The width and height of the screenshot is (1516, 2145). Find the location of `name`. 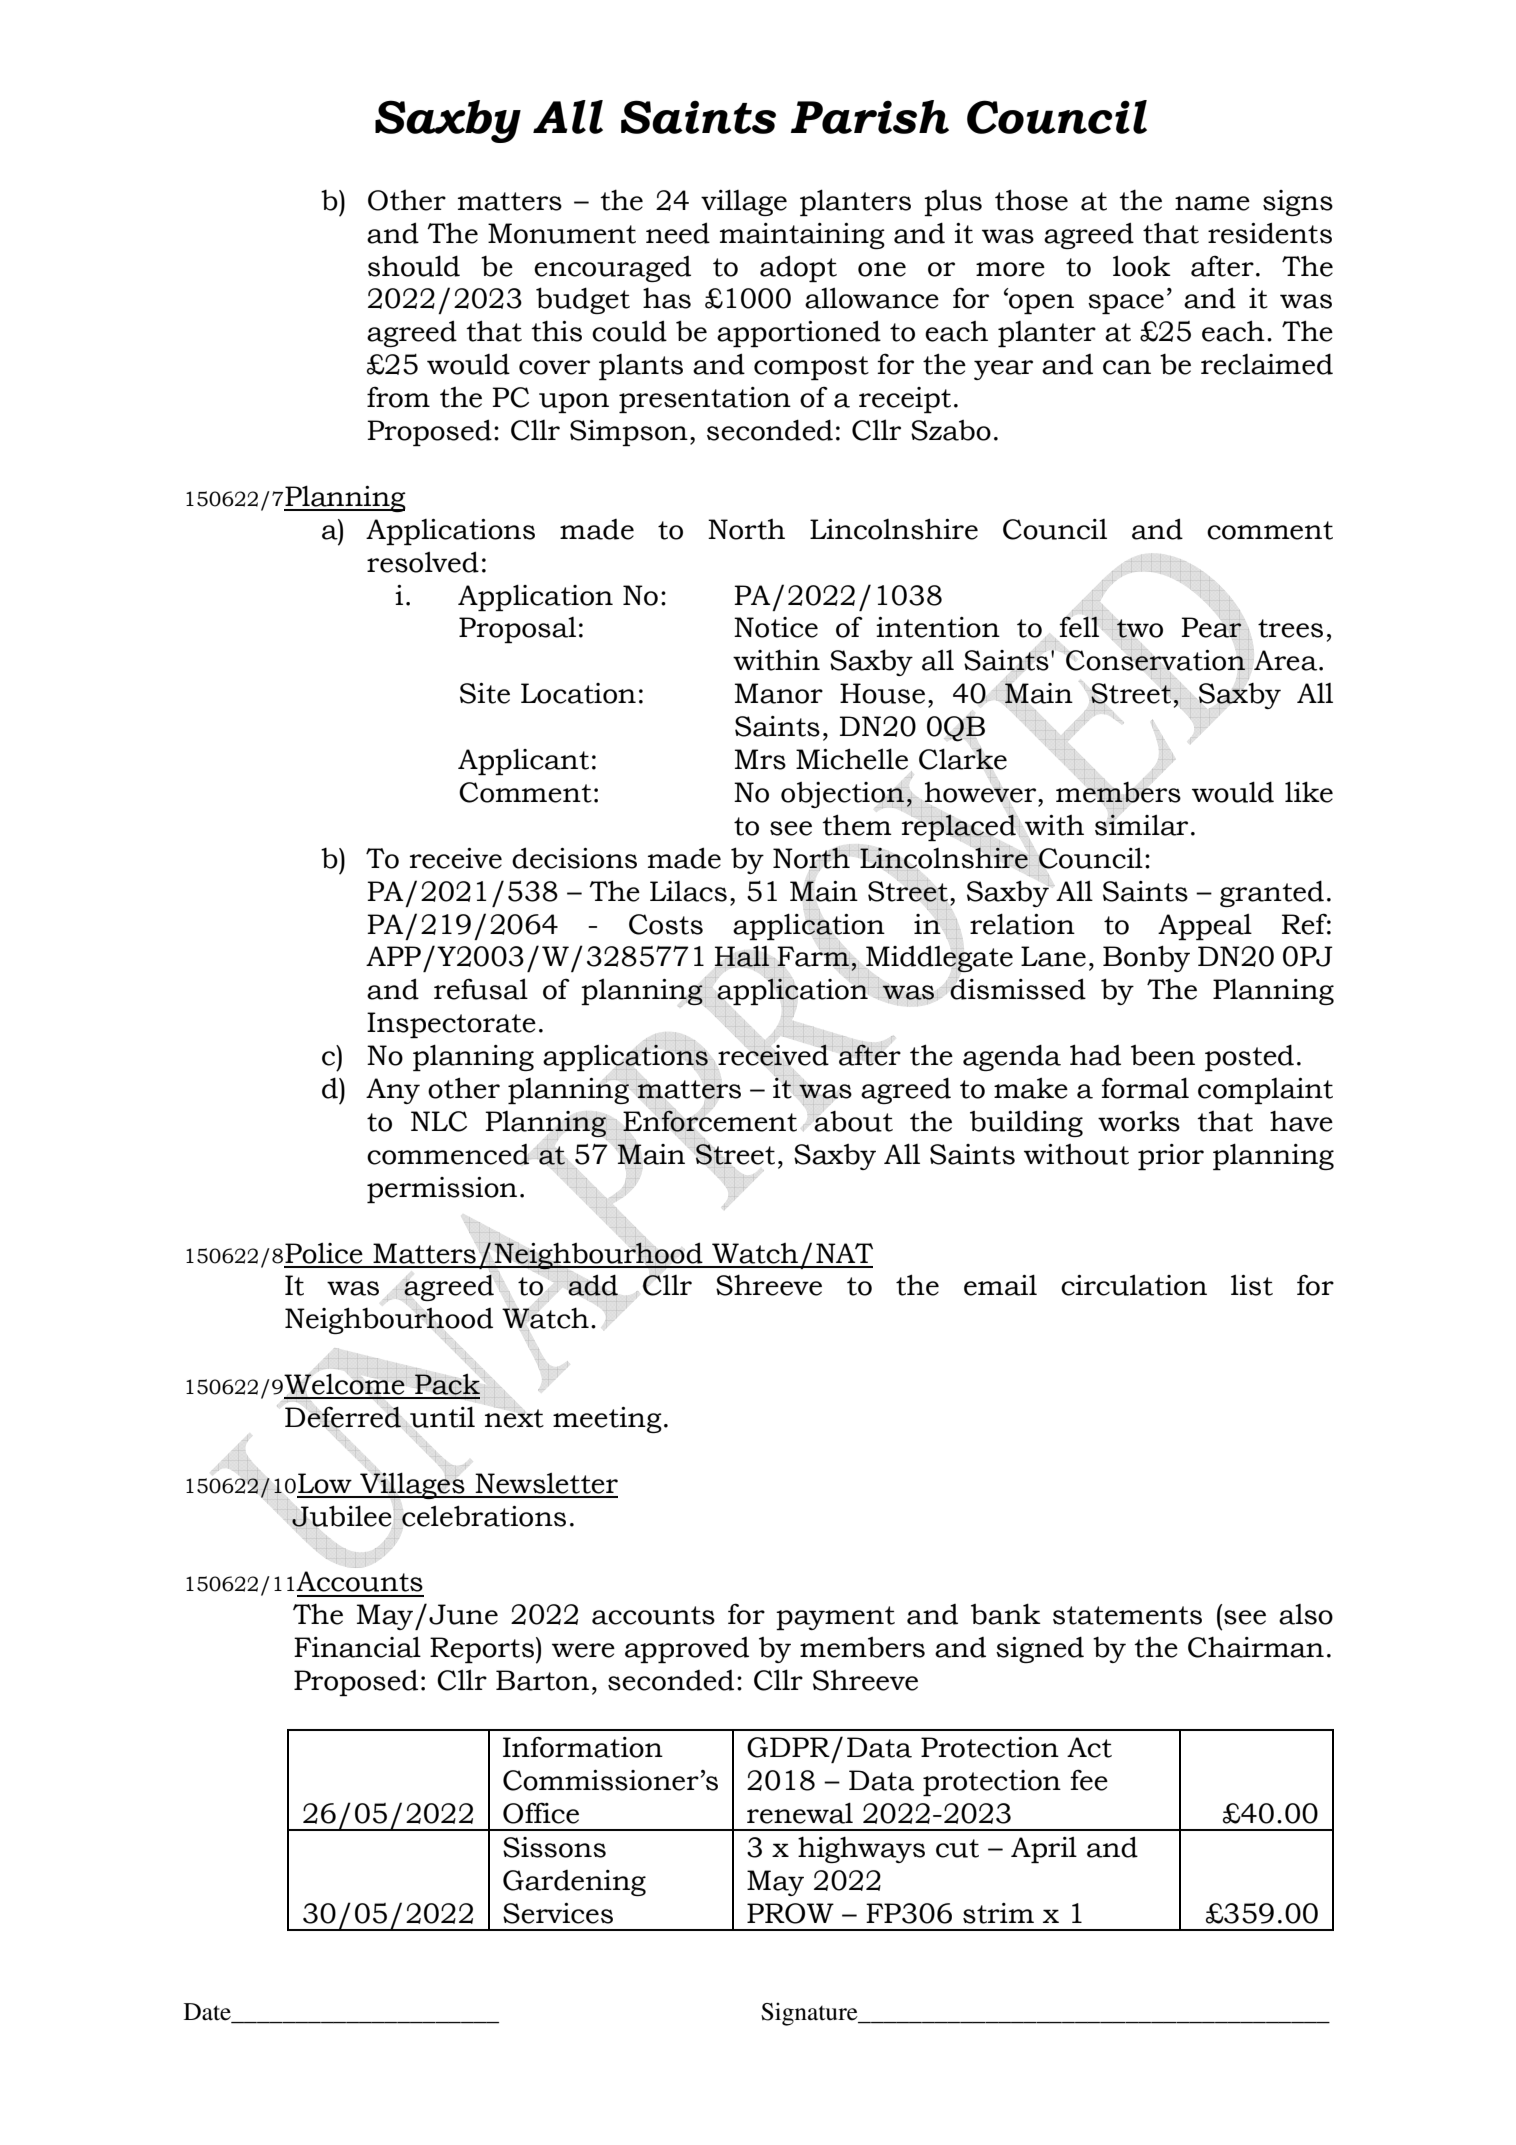

name is located at coordinates (1212, 203).
